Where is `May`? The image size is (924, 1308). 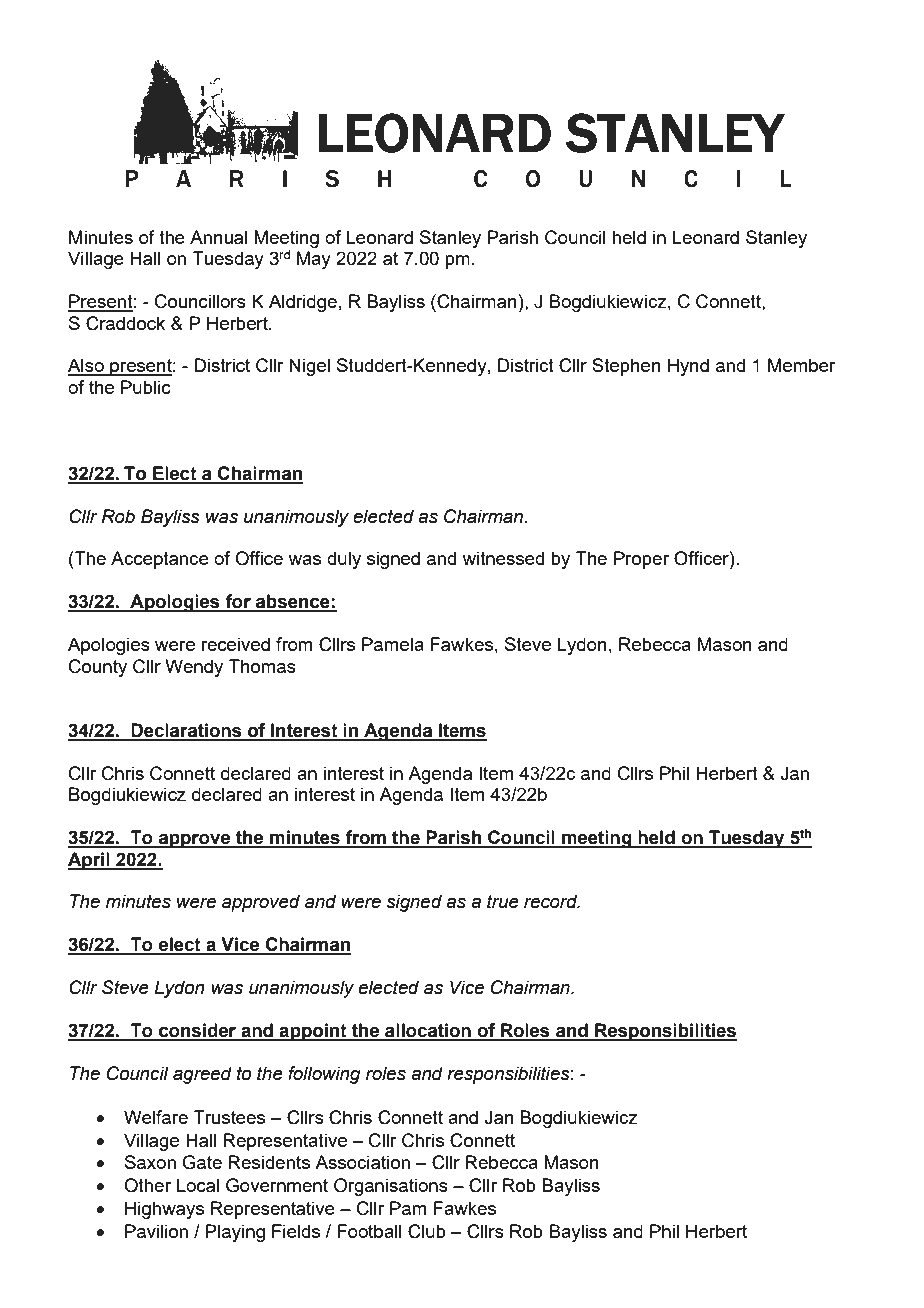
May is located at coordinates (314, 260).
